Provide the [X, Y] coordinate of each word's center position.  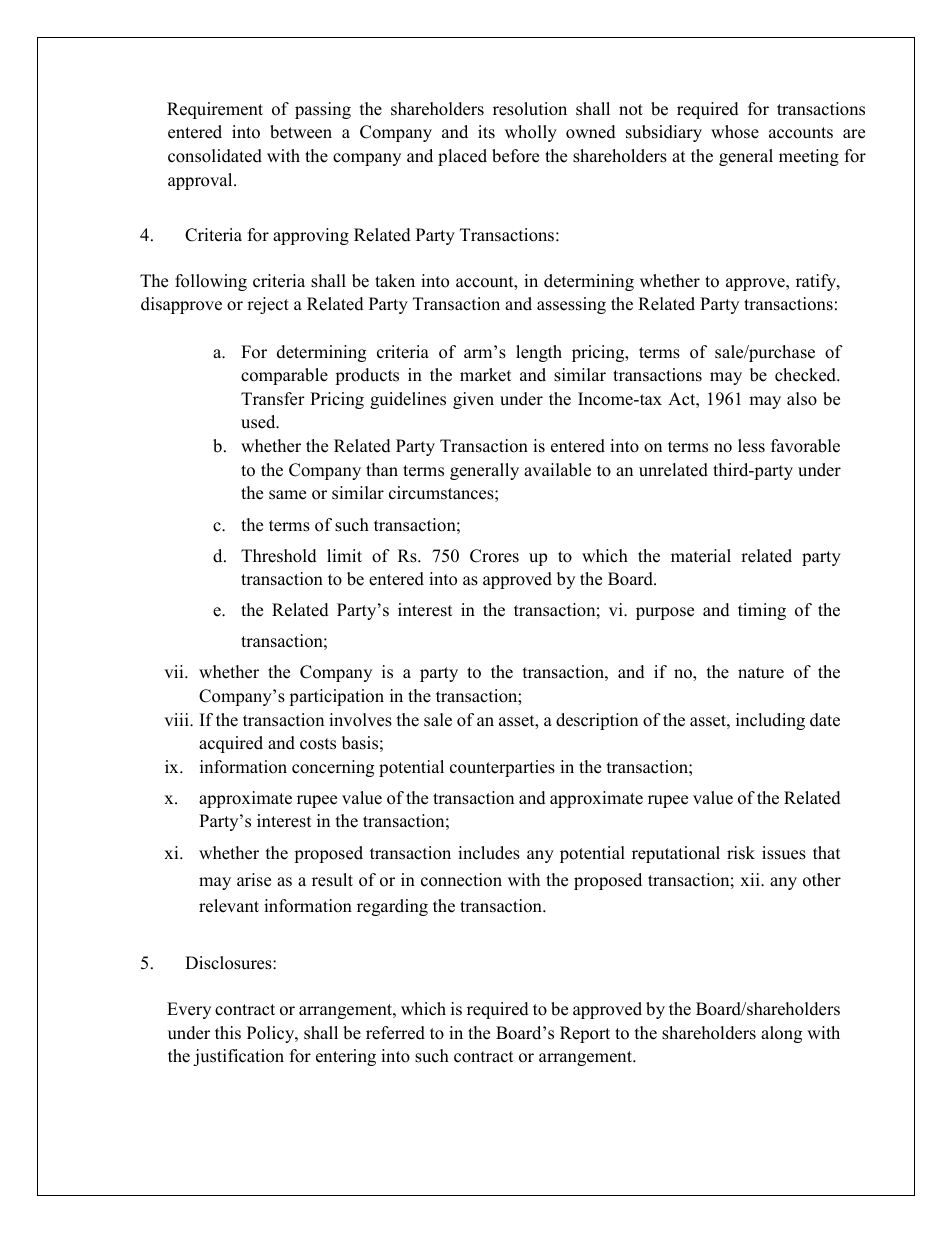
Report [585, 1034]
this [228, 1033]
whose [735, 132]
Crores [494, 556]
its [486, 132]
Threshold [279, 556]
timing [762, 611]
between [301, 132]
